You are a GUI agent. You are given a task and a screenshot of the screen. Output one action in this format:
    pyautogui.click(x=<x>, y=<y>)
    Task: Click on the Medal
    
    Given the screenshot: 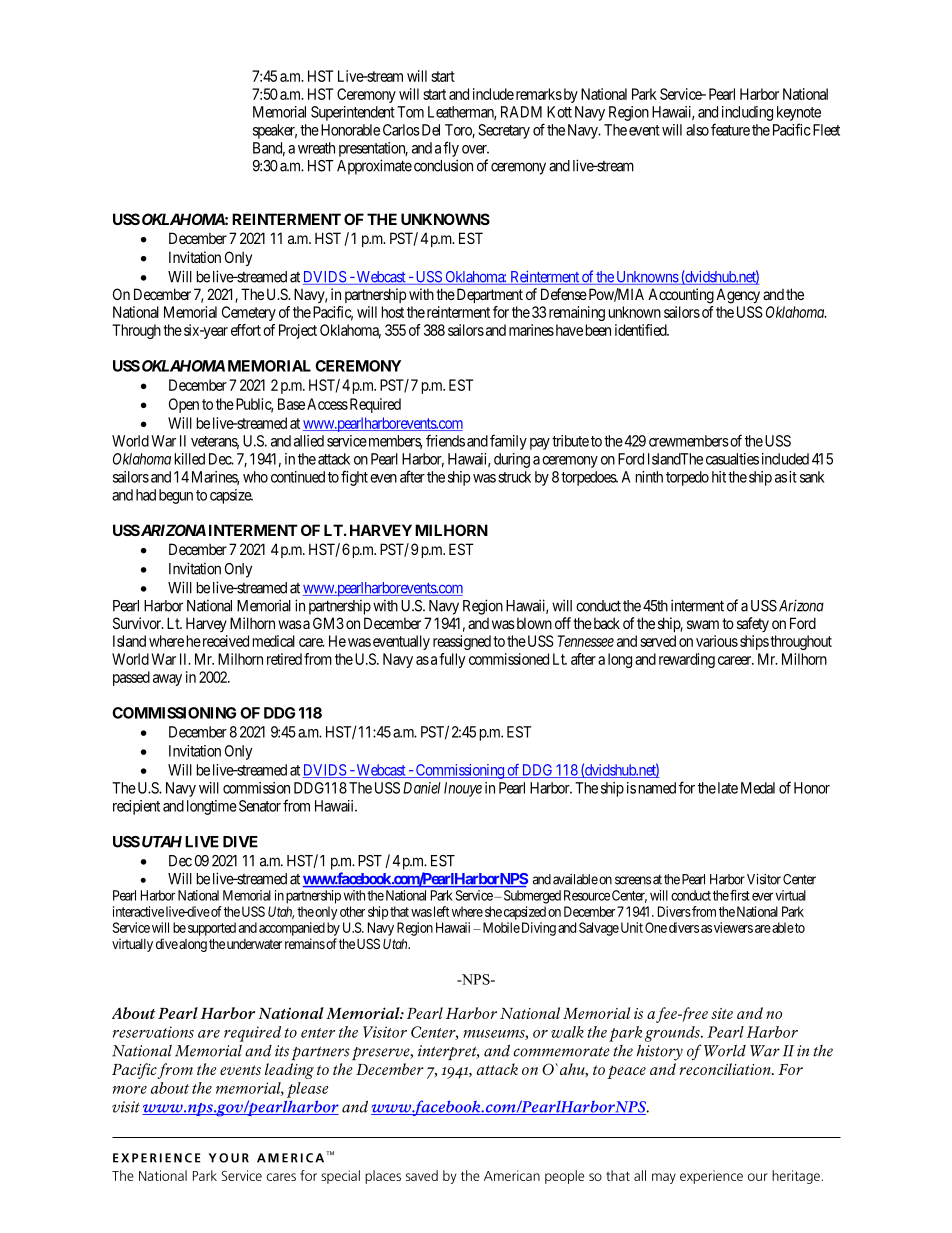 What is the action you would take?
    pyautogui.click(x=758, y=788)
